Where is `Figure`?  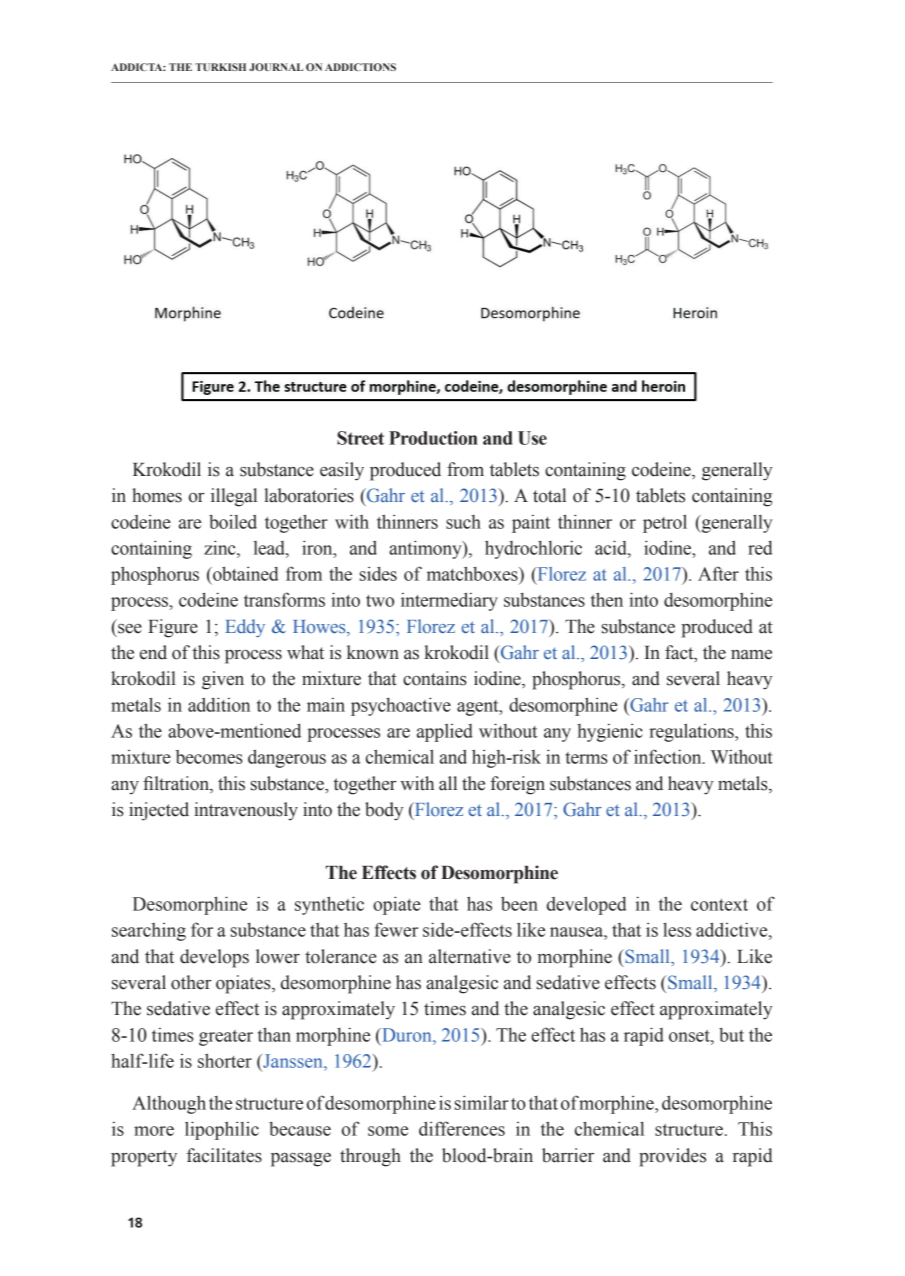 Figure is located at coordinates (173, 628).
